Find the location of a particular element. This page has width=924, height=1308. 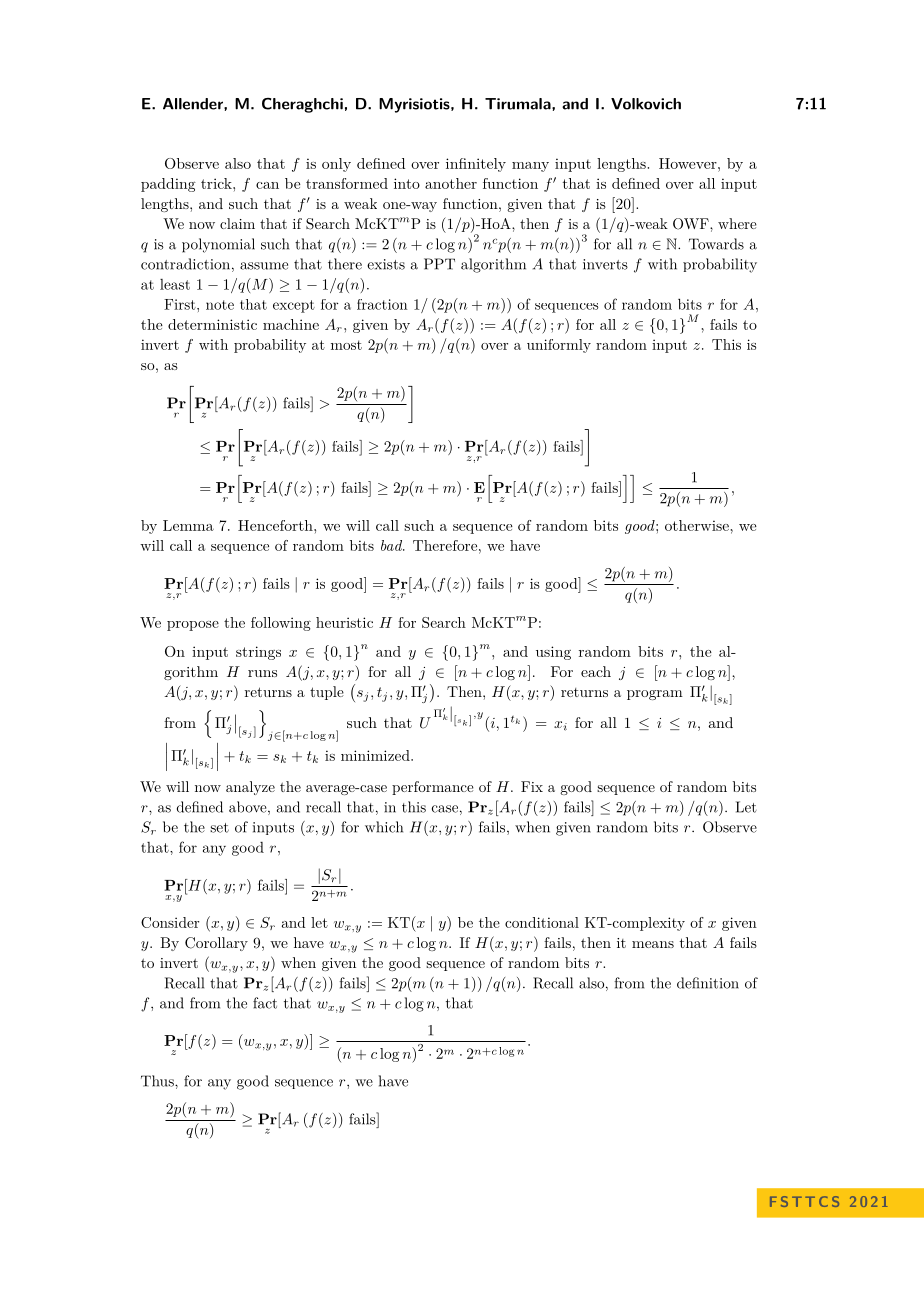

which is located at coordinates (384, 827).
